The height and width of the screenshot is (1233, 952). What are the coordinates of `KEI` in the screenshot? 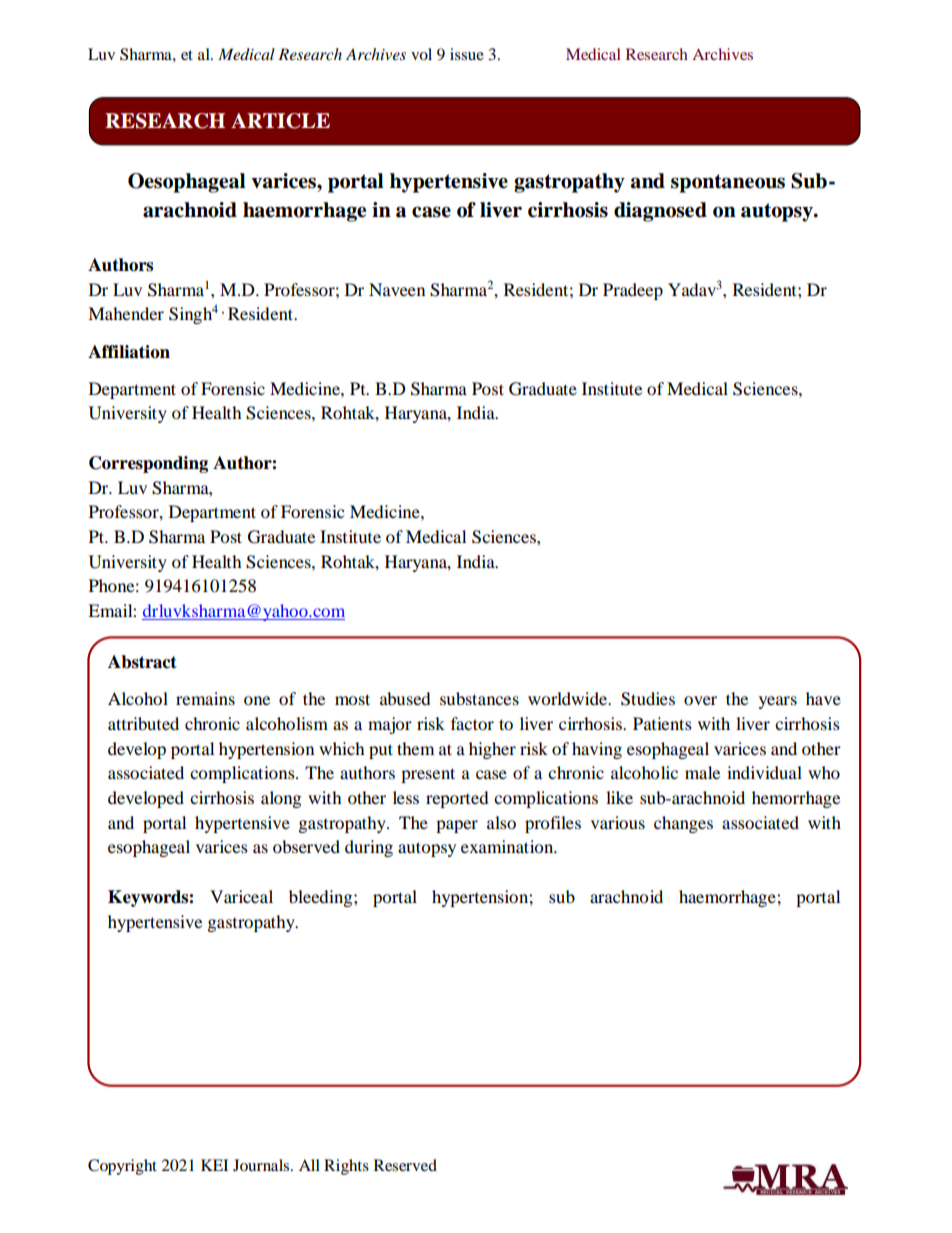 It's located at (214, 1165).
